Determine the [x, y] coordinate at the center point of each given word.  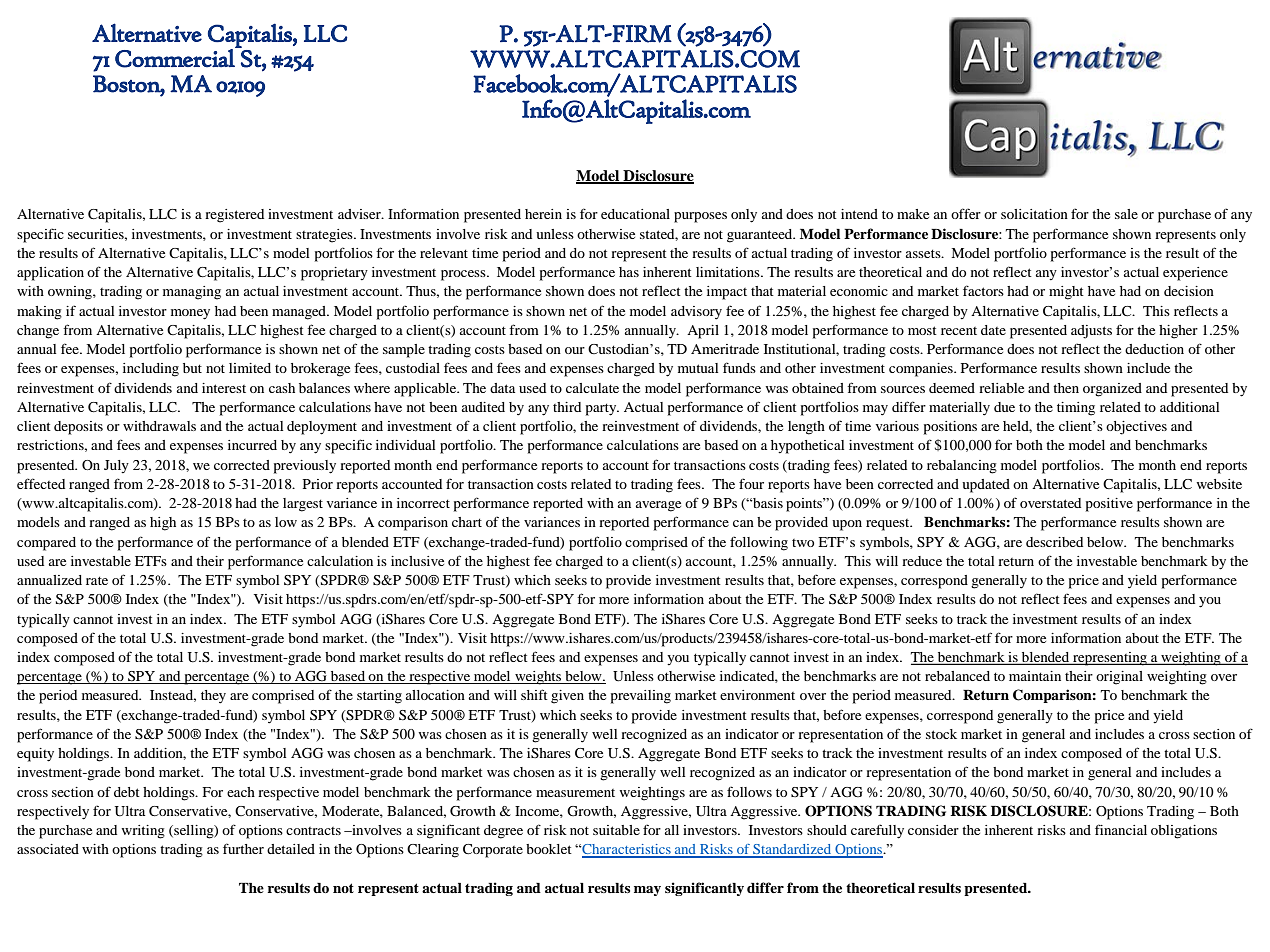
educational [635, 214]
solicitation [1034, 214]
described [1054, 542]
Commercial [176, 57]
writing [143, 832]
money [190, 314]
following [759, 543]
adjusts [1091, 332]
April [703, 332]
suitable [616, 830]
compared [46, 544]
